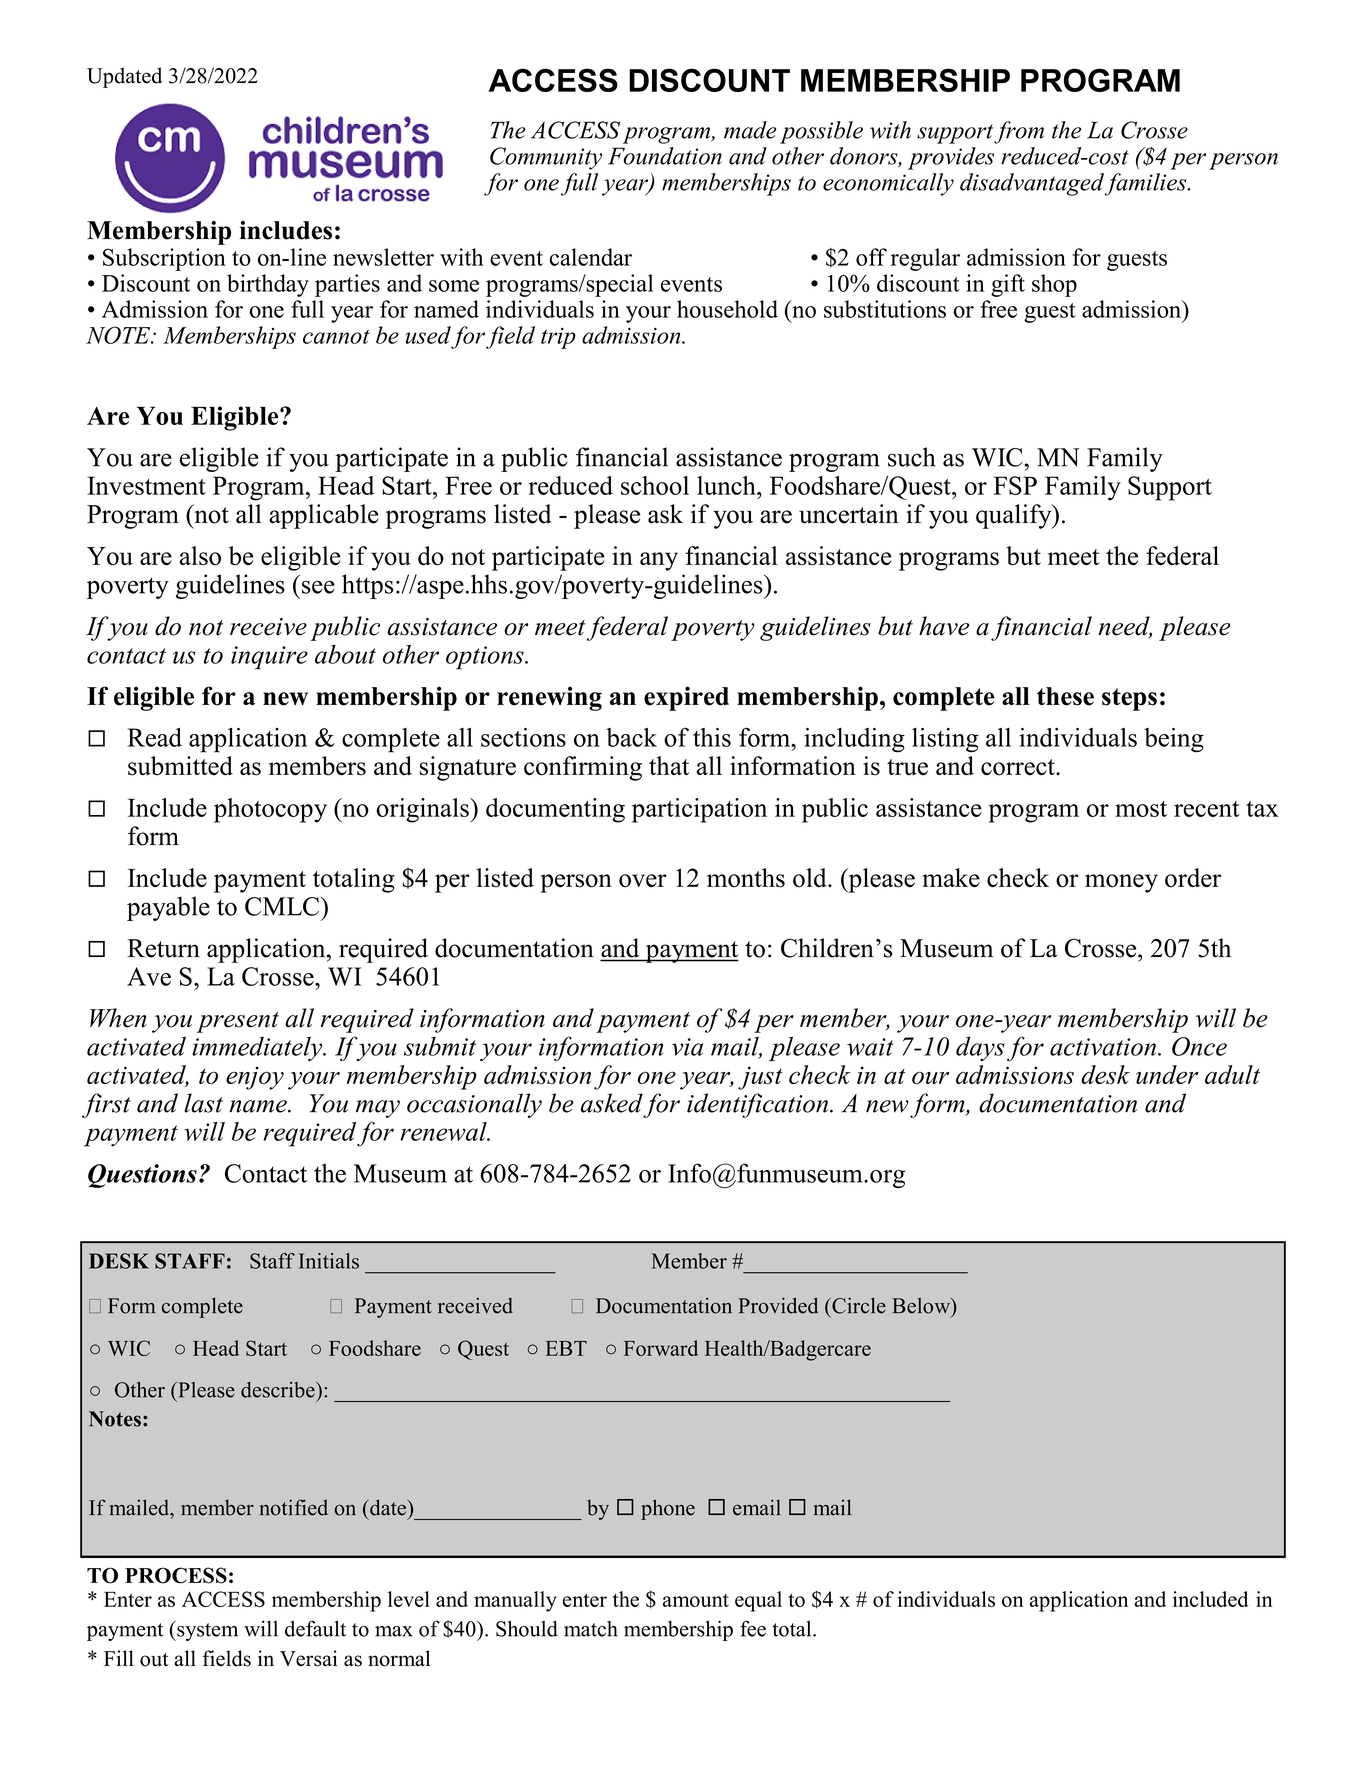 The width and height of the document is (1366, 1768). I want to click on Subscription, so click(164, 259).
